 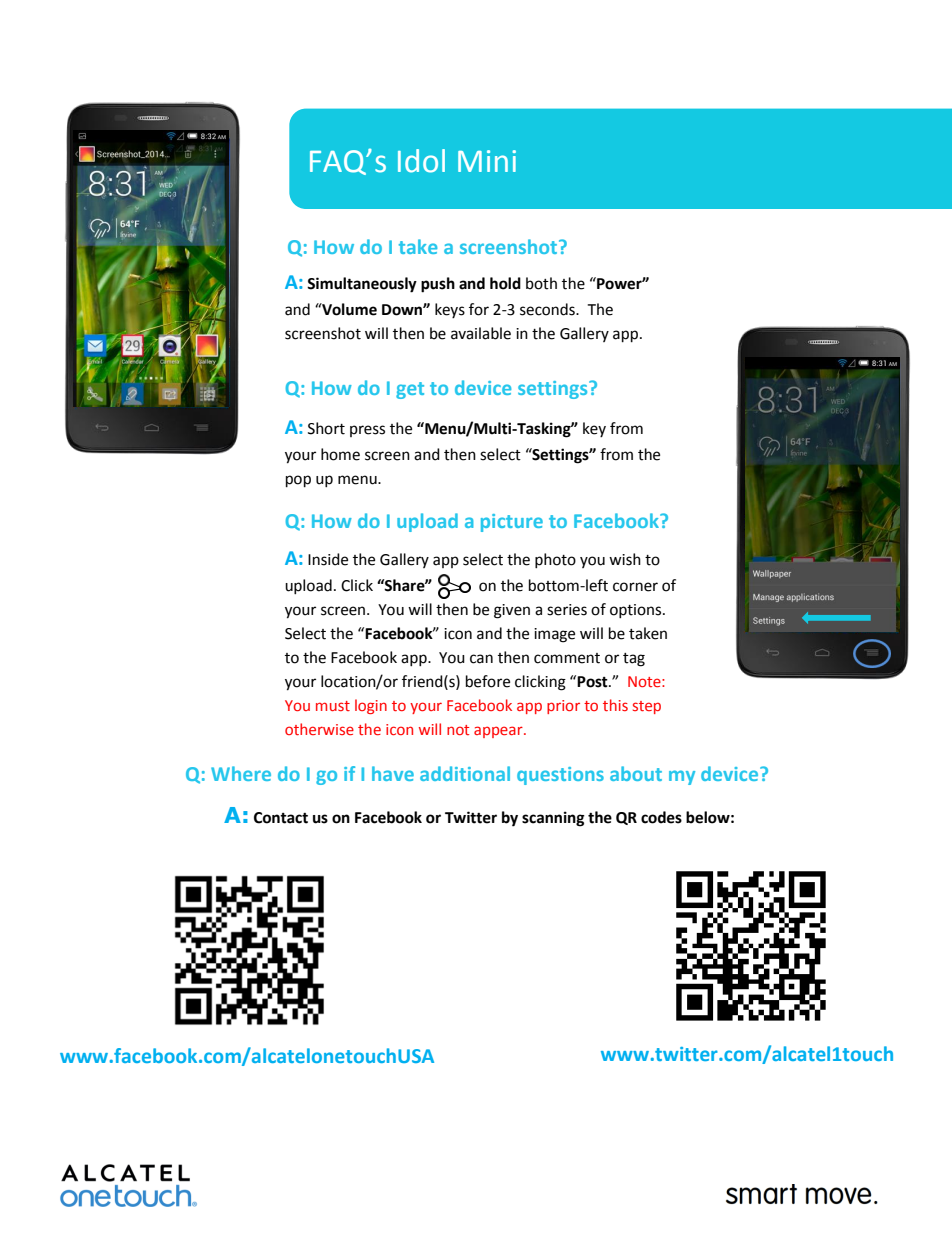 What do you see at coordinates (487, 161) in the screenshot?
I see `Mini` at bounding box center [487, 161].
